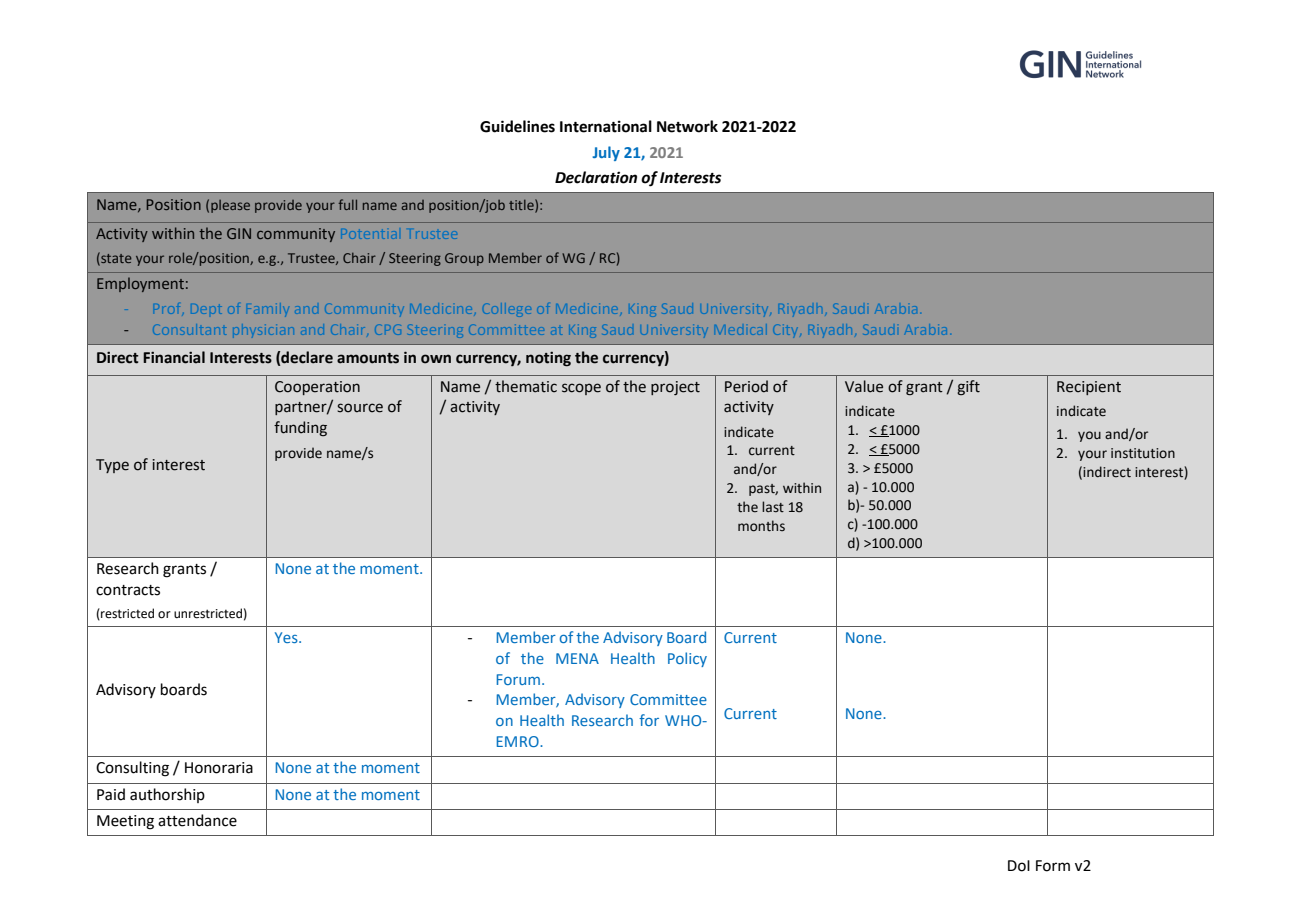 The width and height of the screenshot is (1308, 924). I want to click on attendance, so click(197, 820).
